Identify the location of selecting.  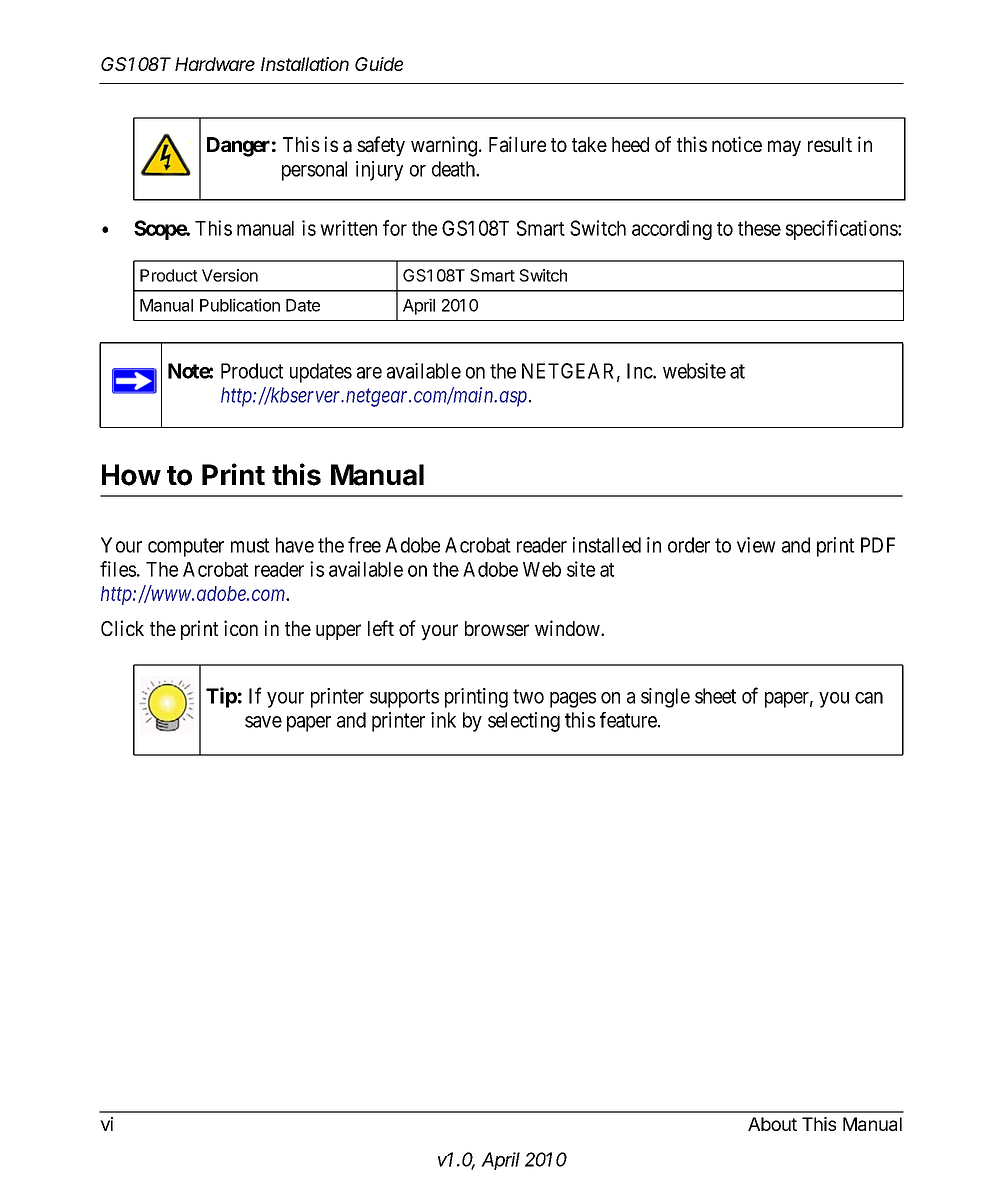
(524, 722).
